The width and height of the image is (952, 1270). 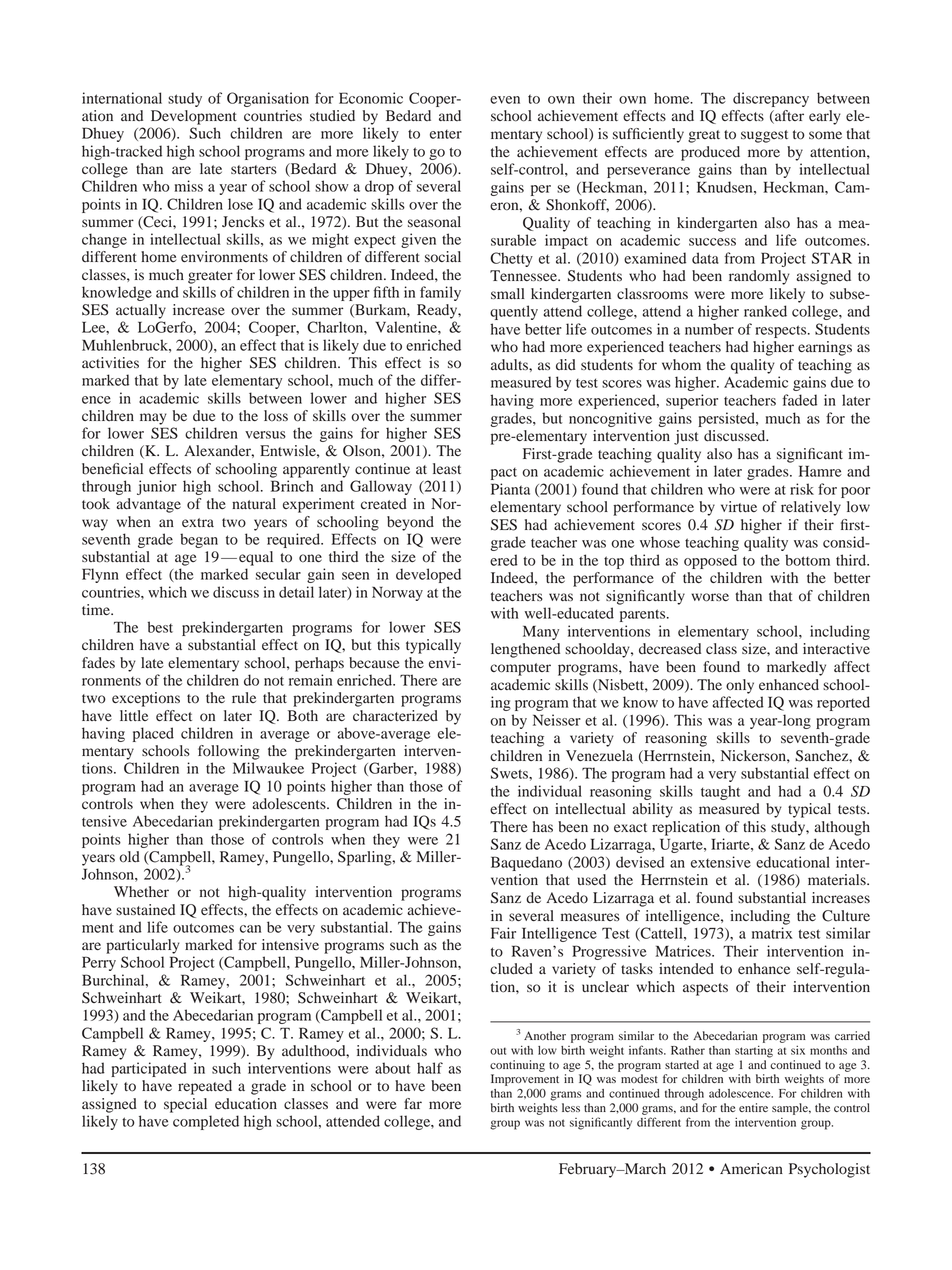 I want to click on far, so click(x=413, y=1103).
